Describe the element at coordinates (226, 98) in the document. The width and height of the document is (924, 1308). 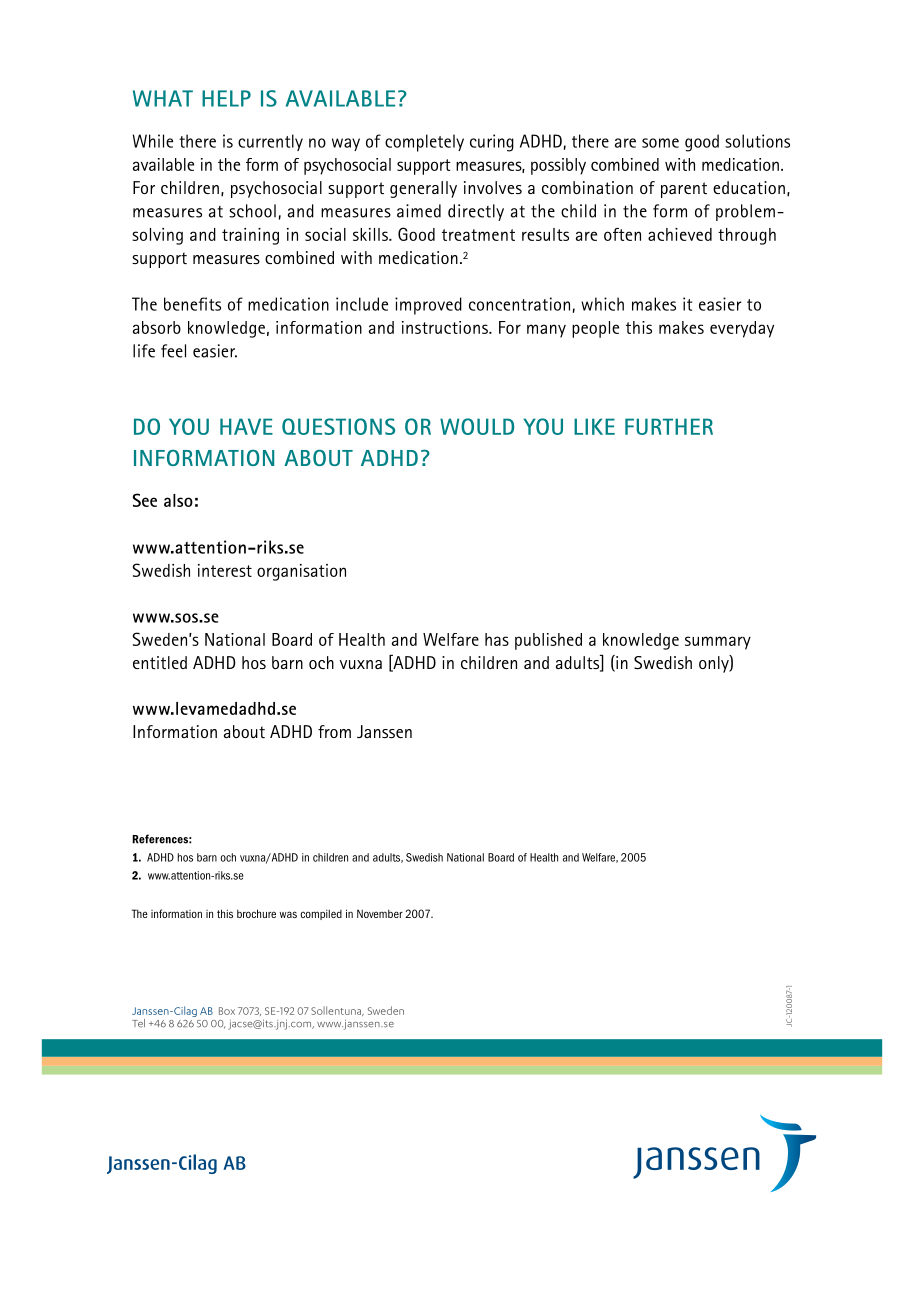
I see `help` at that location.
